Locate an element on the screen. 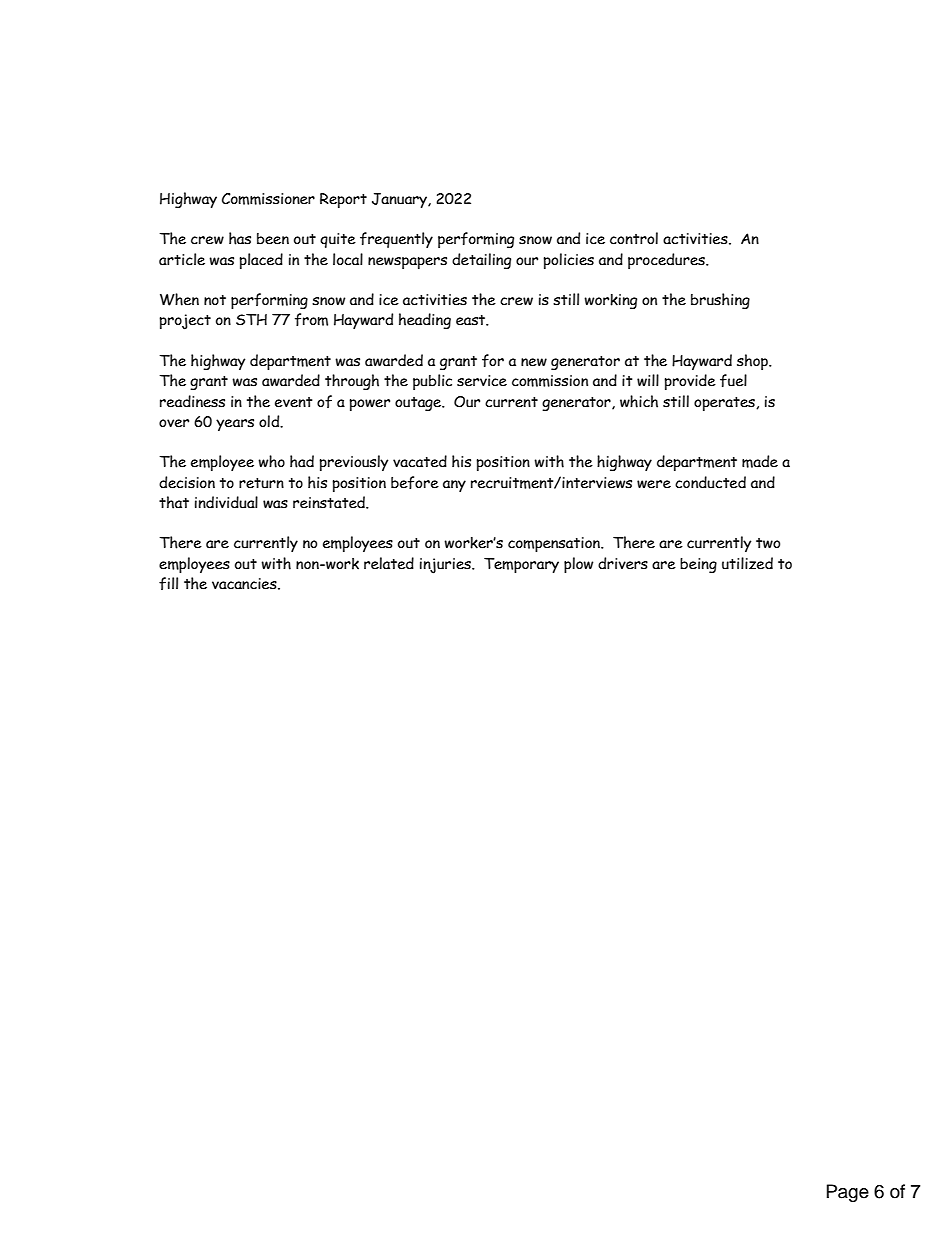 The height and width of the screenshot is (1233, 952). brushing is located at coordinates (720, 301).
